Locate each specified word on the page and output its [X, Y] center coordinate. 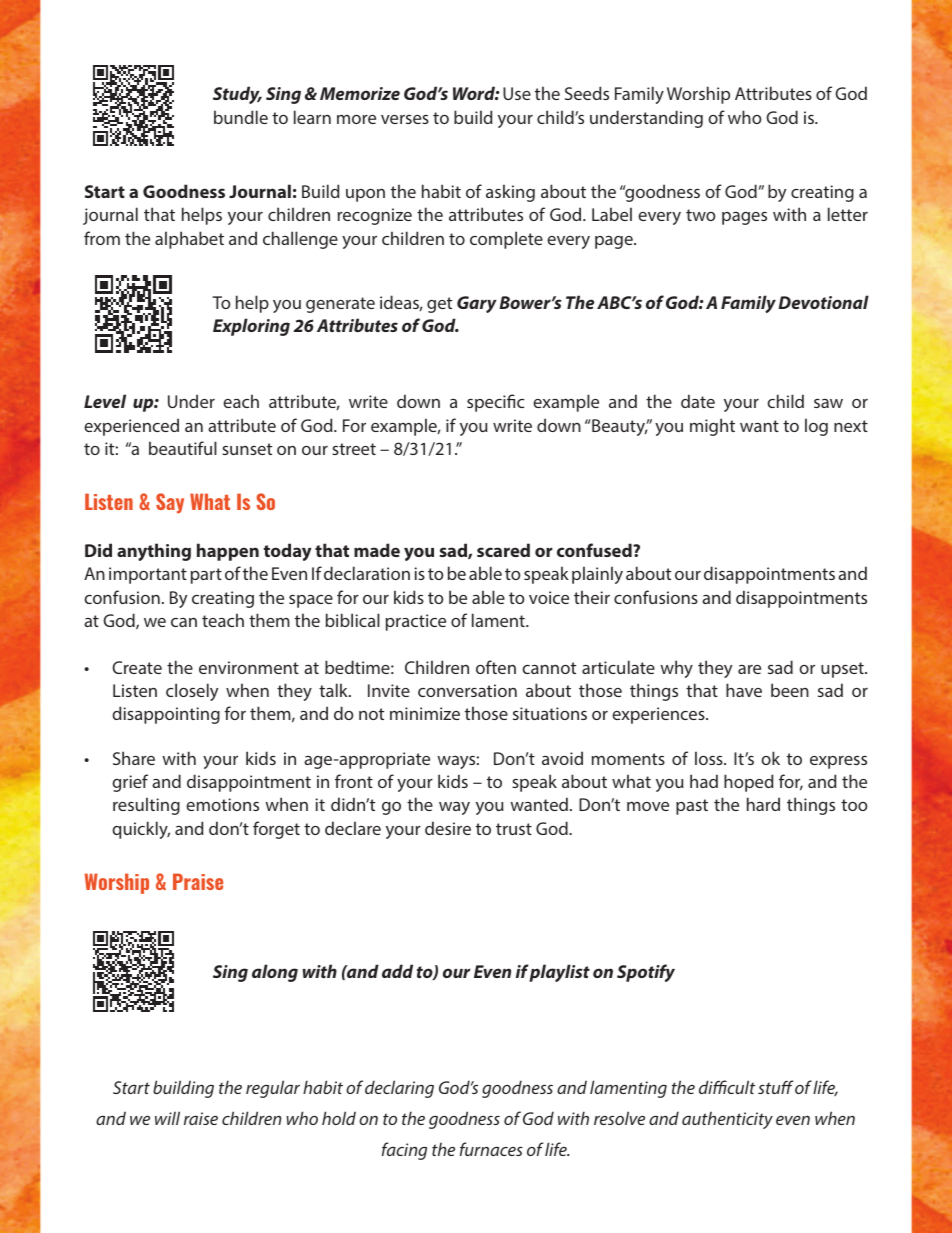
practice [416, 622]
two [701, 215]
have [744, 690]
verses [405, 119]
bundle [241, 117]
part [206, 576]
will [167, 1118]
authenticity [727, 1120]
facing [404, 1151]
